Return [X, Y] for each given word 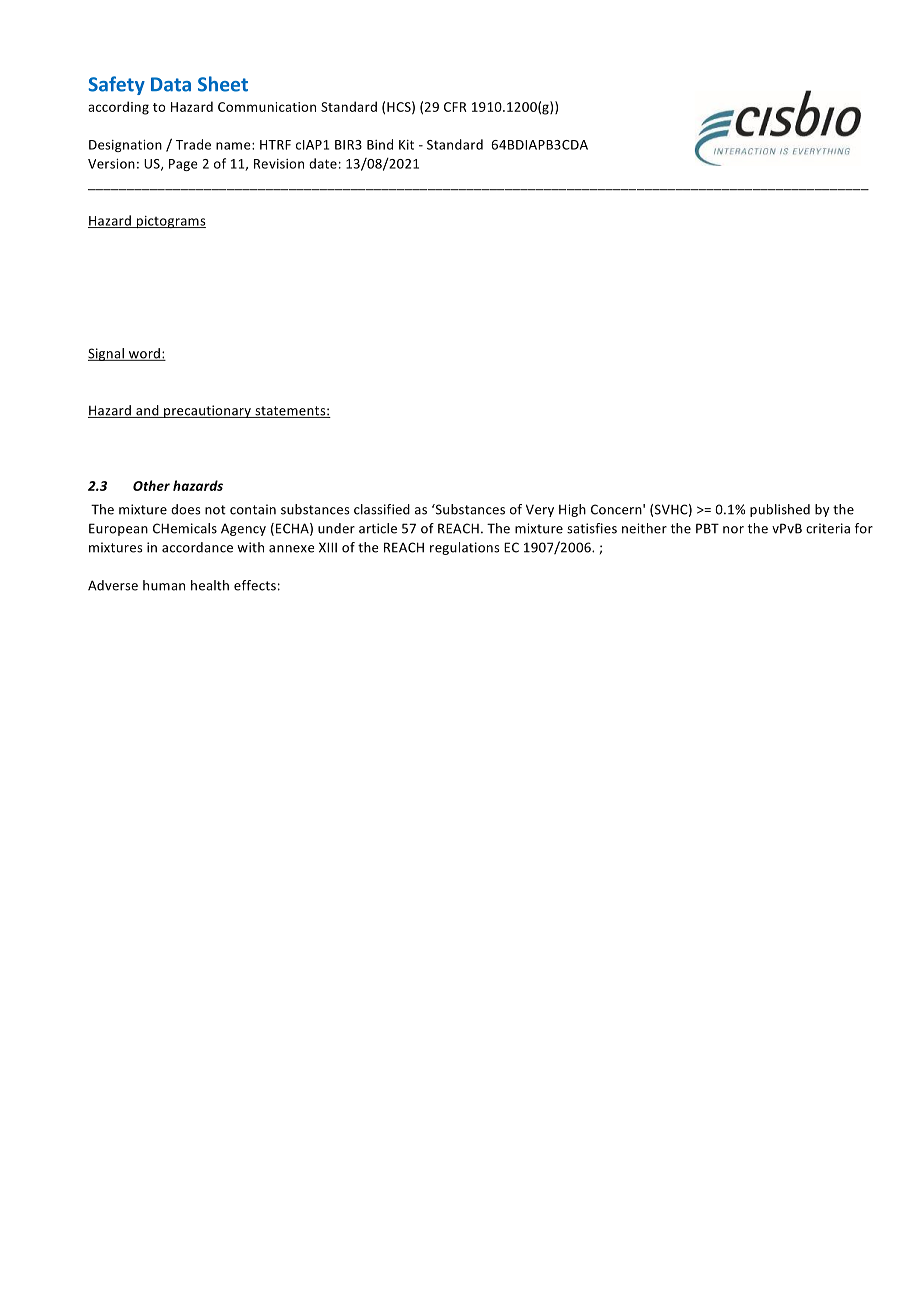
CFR [455, 107]
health [210, 585]
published [780, 510]
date [323, 163]
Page [183, 165]
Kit [406, 145]
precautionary [207, 411]
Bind [380, 144]
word [144, 354]
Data [171, 84]
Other [151, 485]
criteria [828, 528]
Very [540, 510]
